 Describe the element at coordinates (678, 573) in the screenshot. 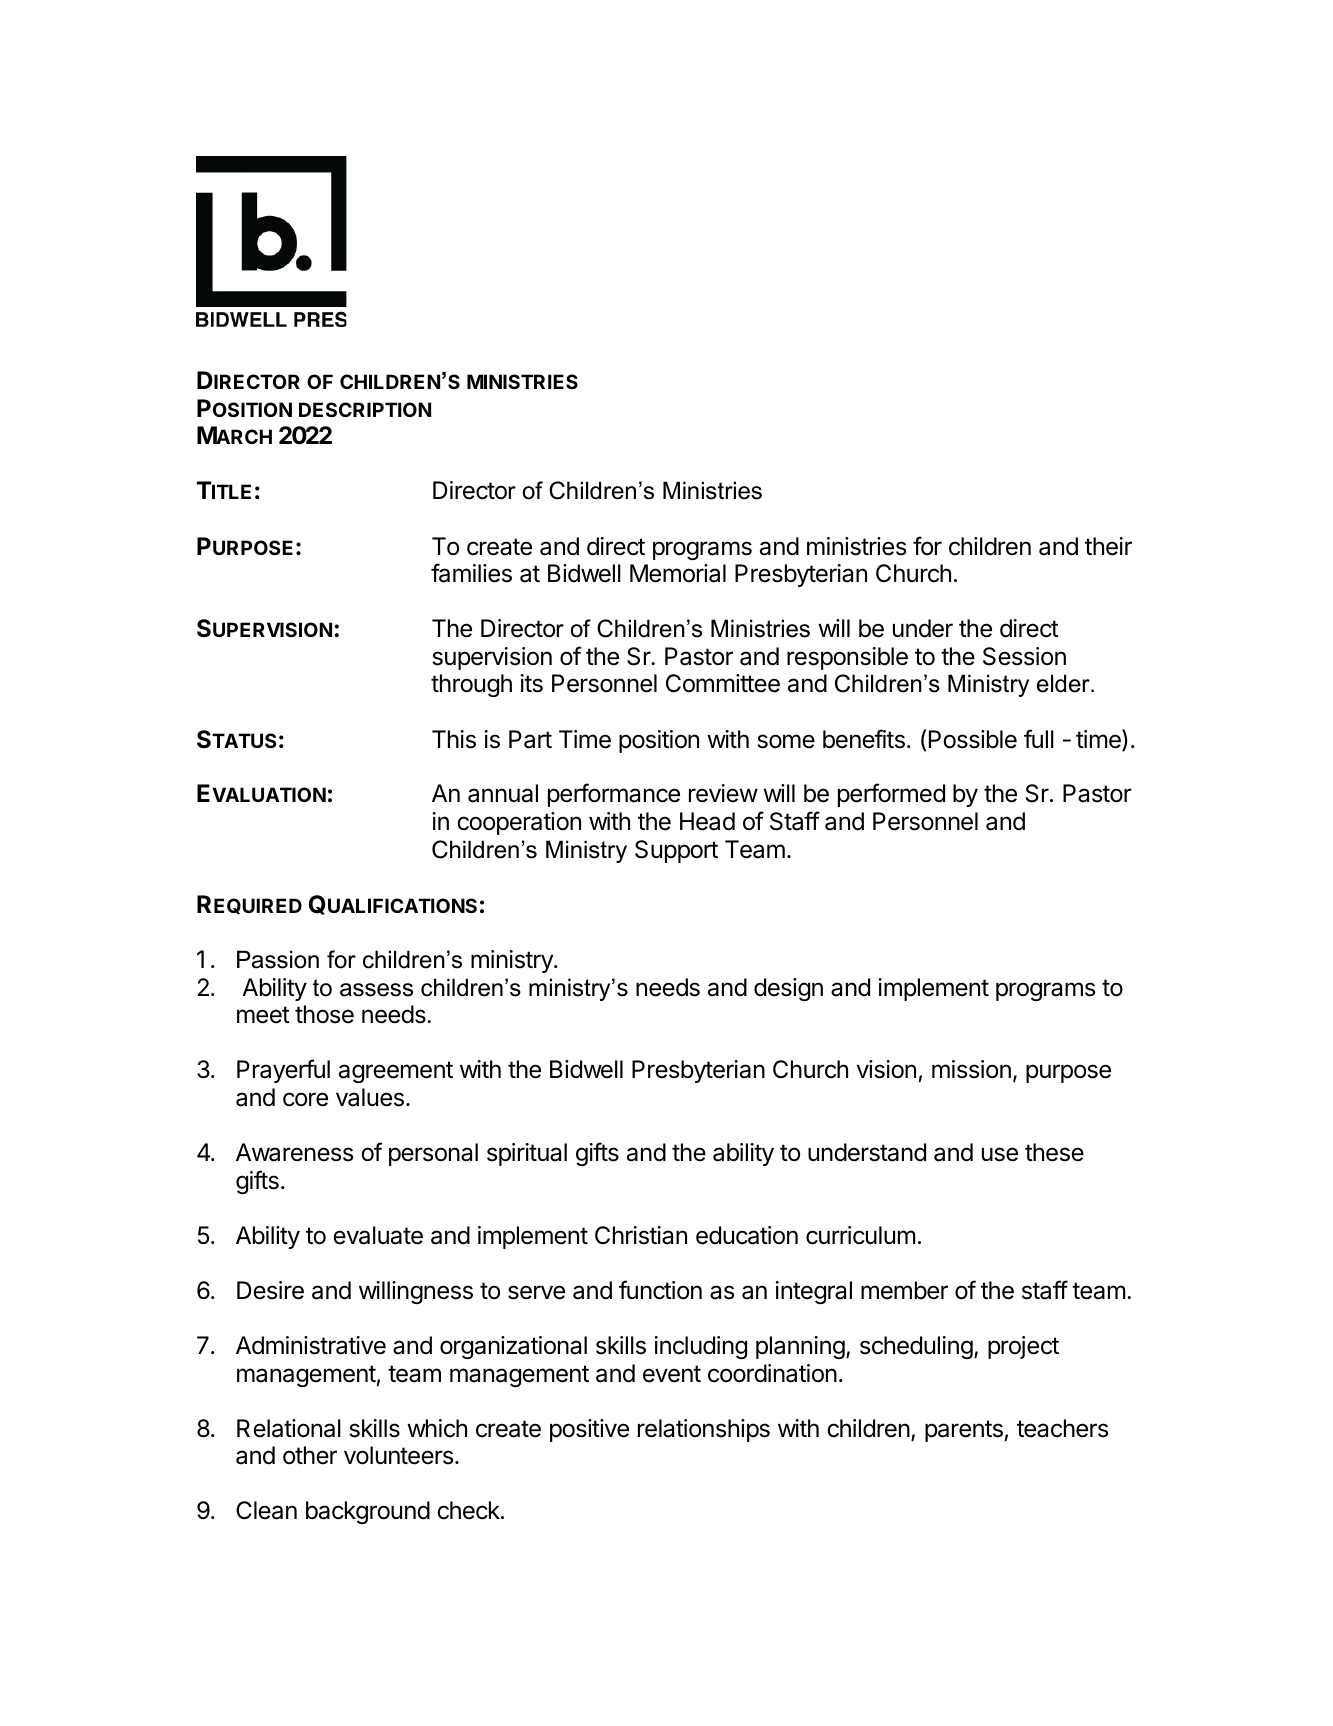

I see `Memorial` at that location.
